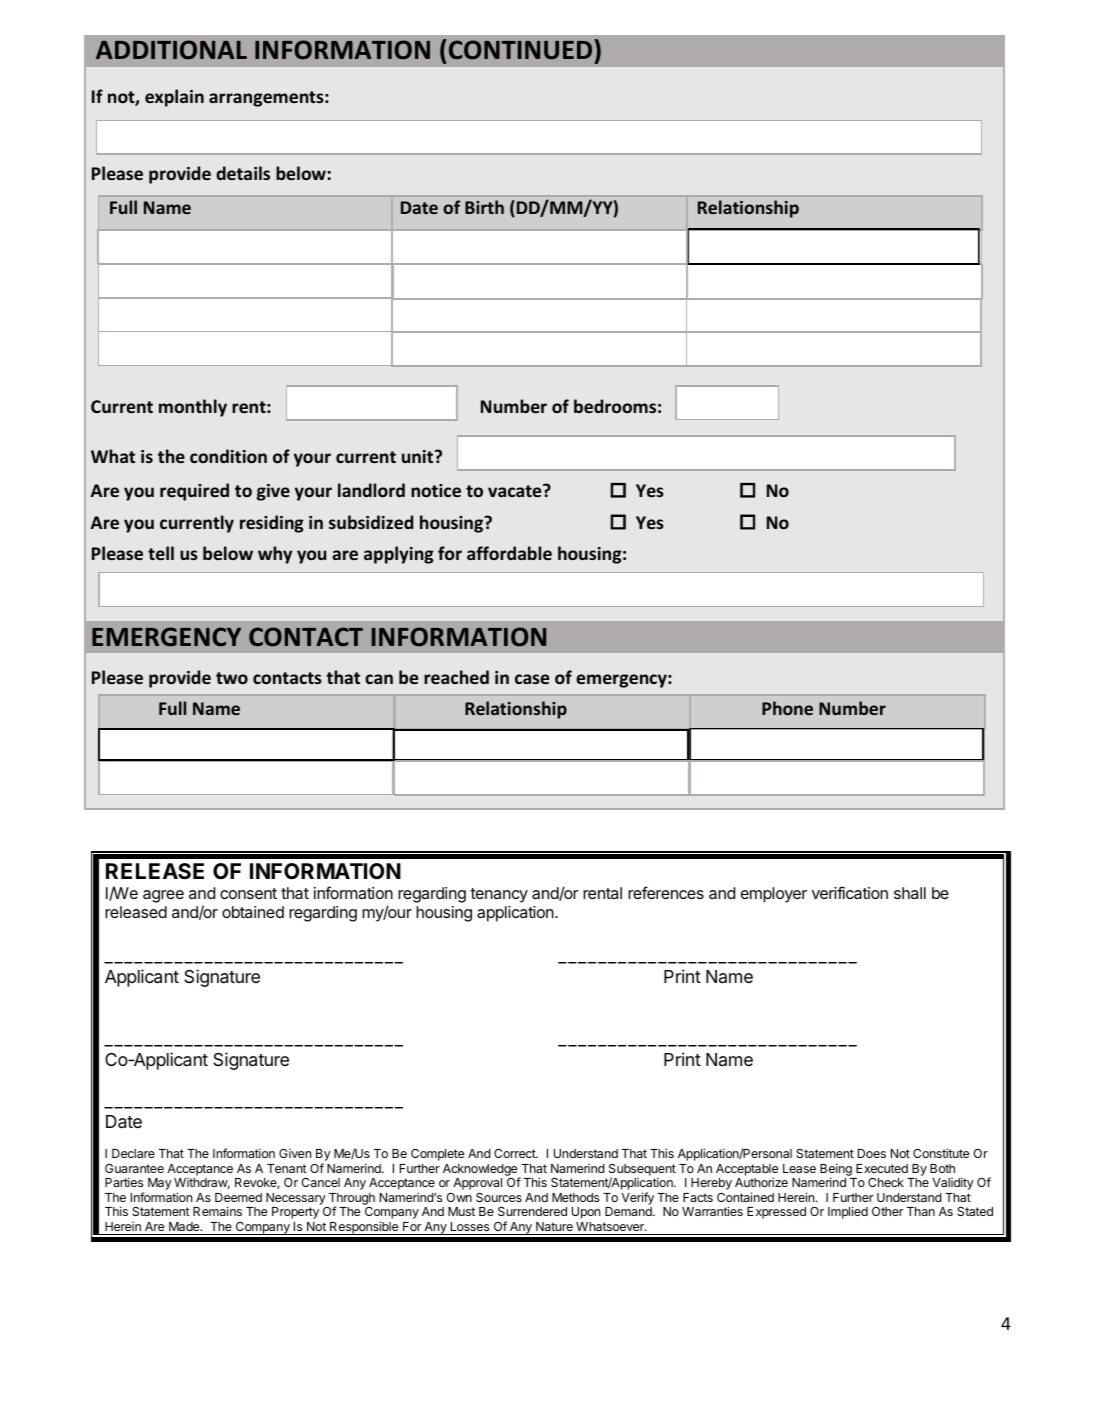 This screenshot has width=1102, height=1425. Describe the element at coordinates (520, 50) in the screenshot. I see `CONTINUED` at that location.
